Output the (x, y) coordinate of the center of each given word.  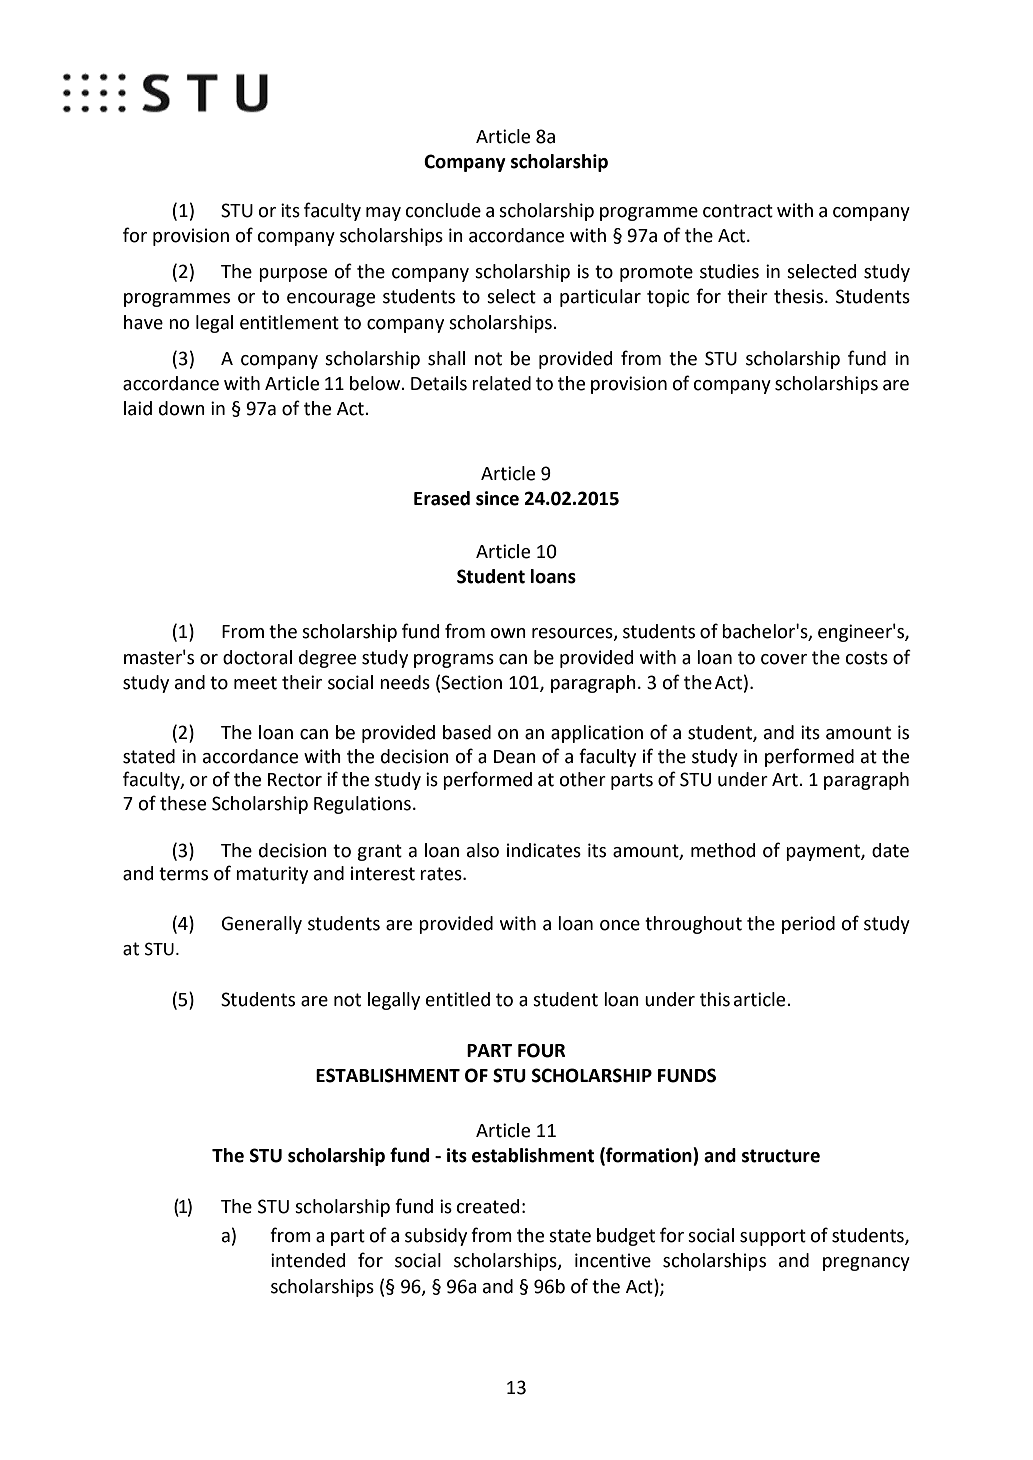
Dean (515, 757)
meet (255, 683)
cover (784, 659)
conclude (443, 210)
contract (738, 211)
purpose (293, 275)
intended (308, 1260)
